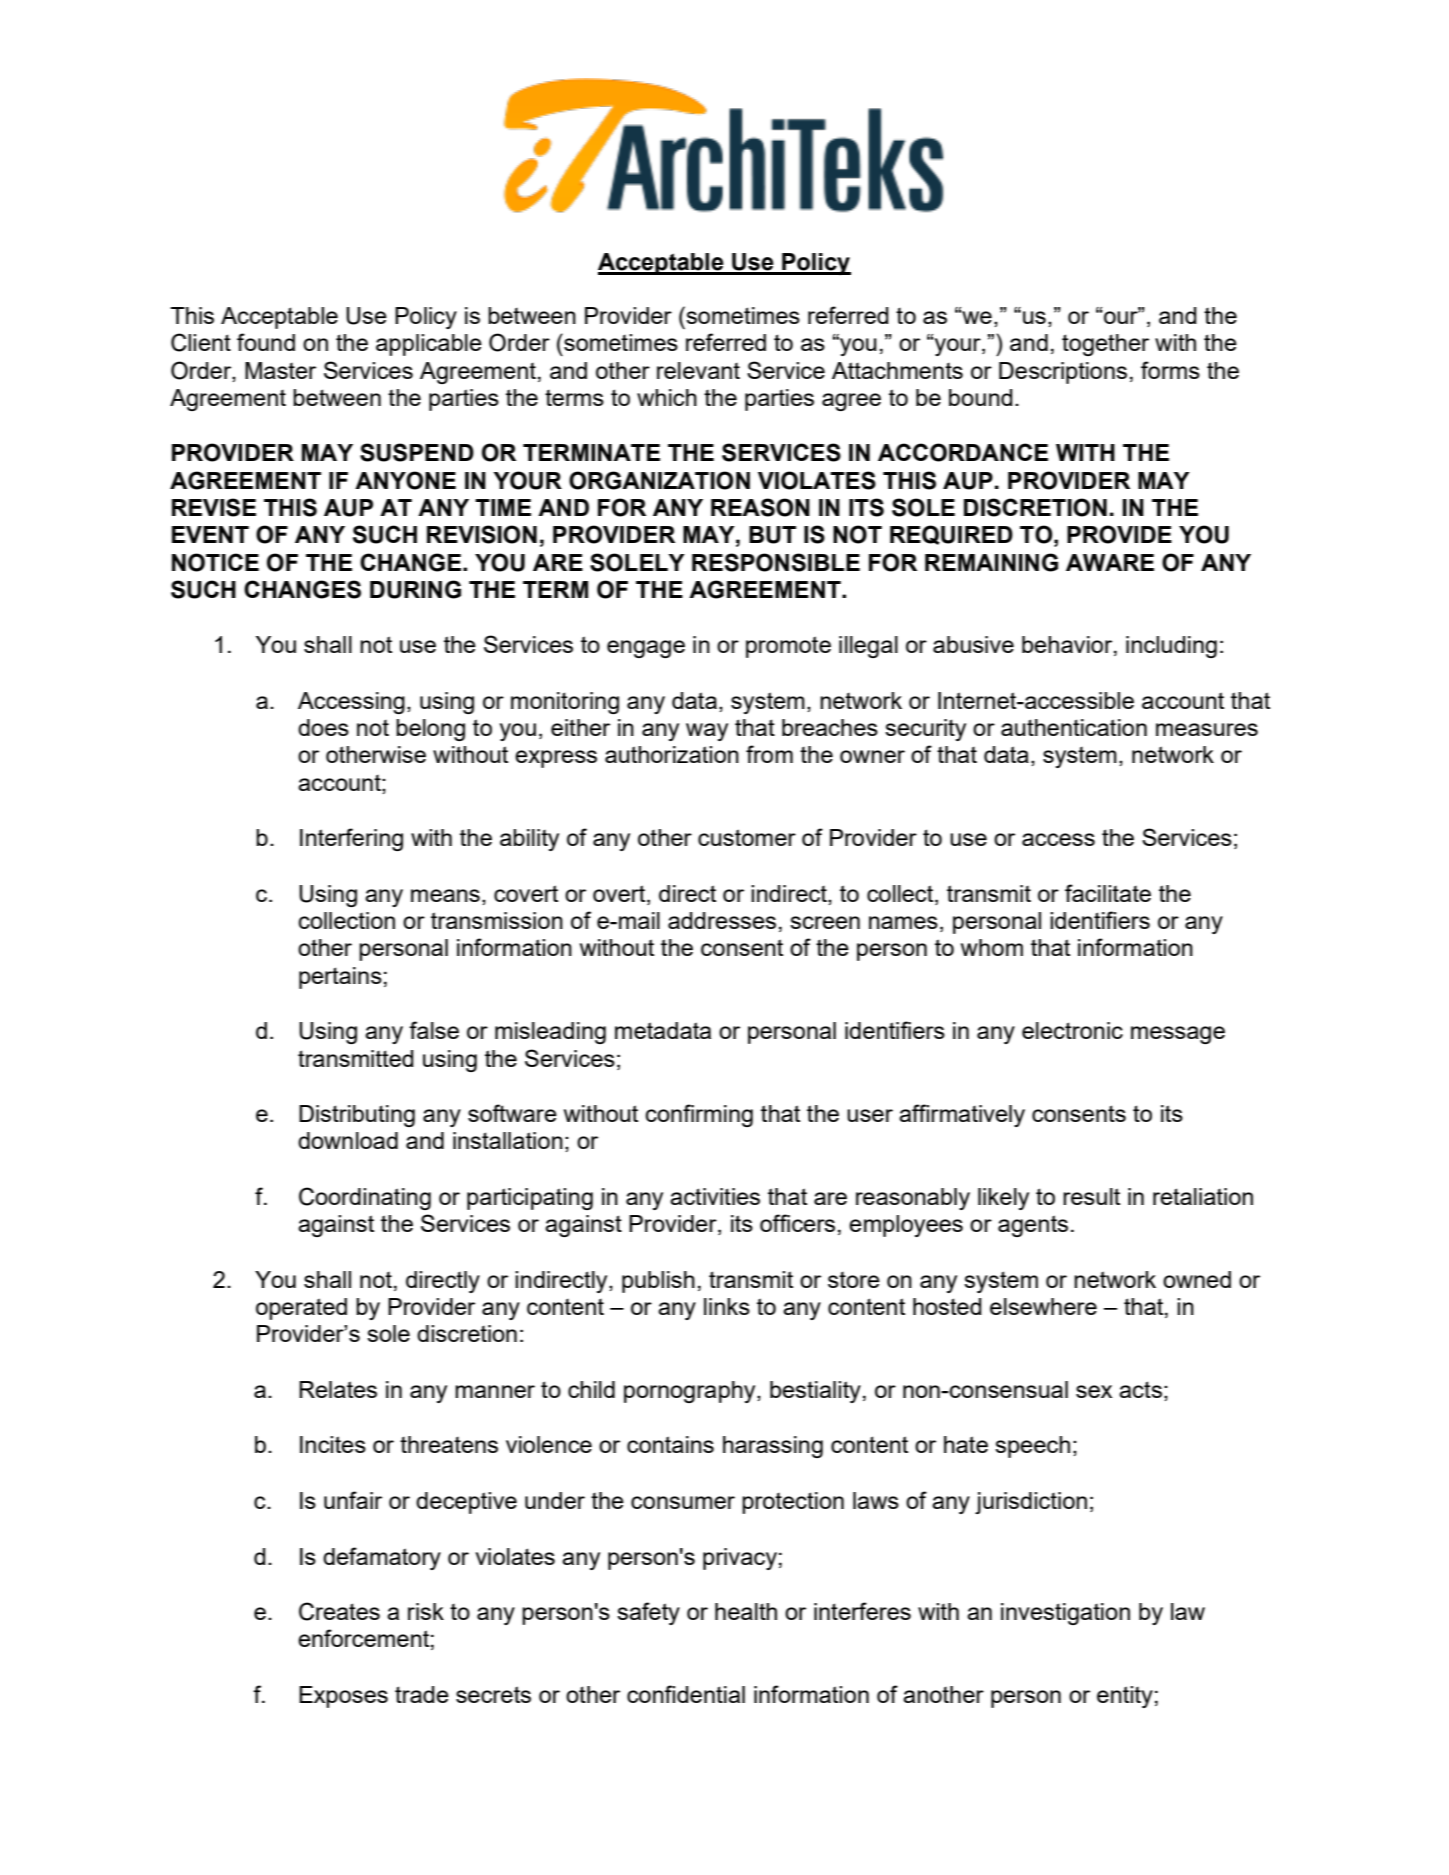 This page has height=1875, width=1449. What do you see at coordinates (699, 1115) in the page?
I see `confirming` at bounding box center [699, 1115].
